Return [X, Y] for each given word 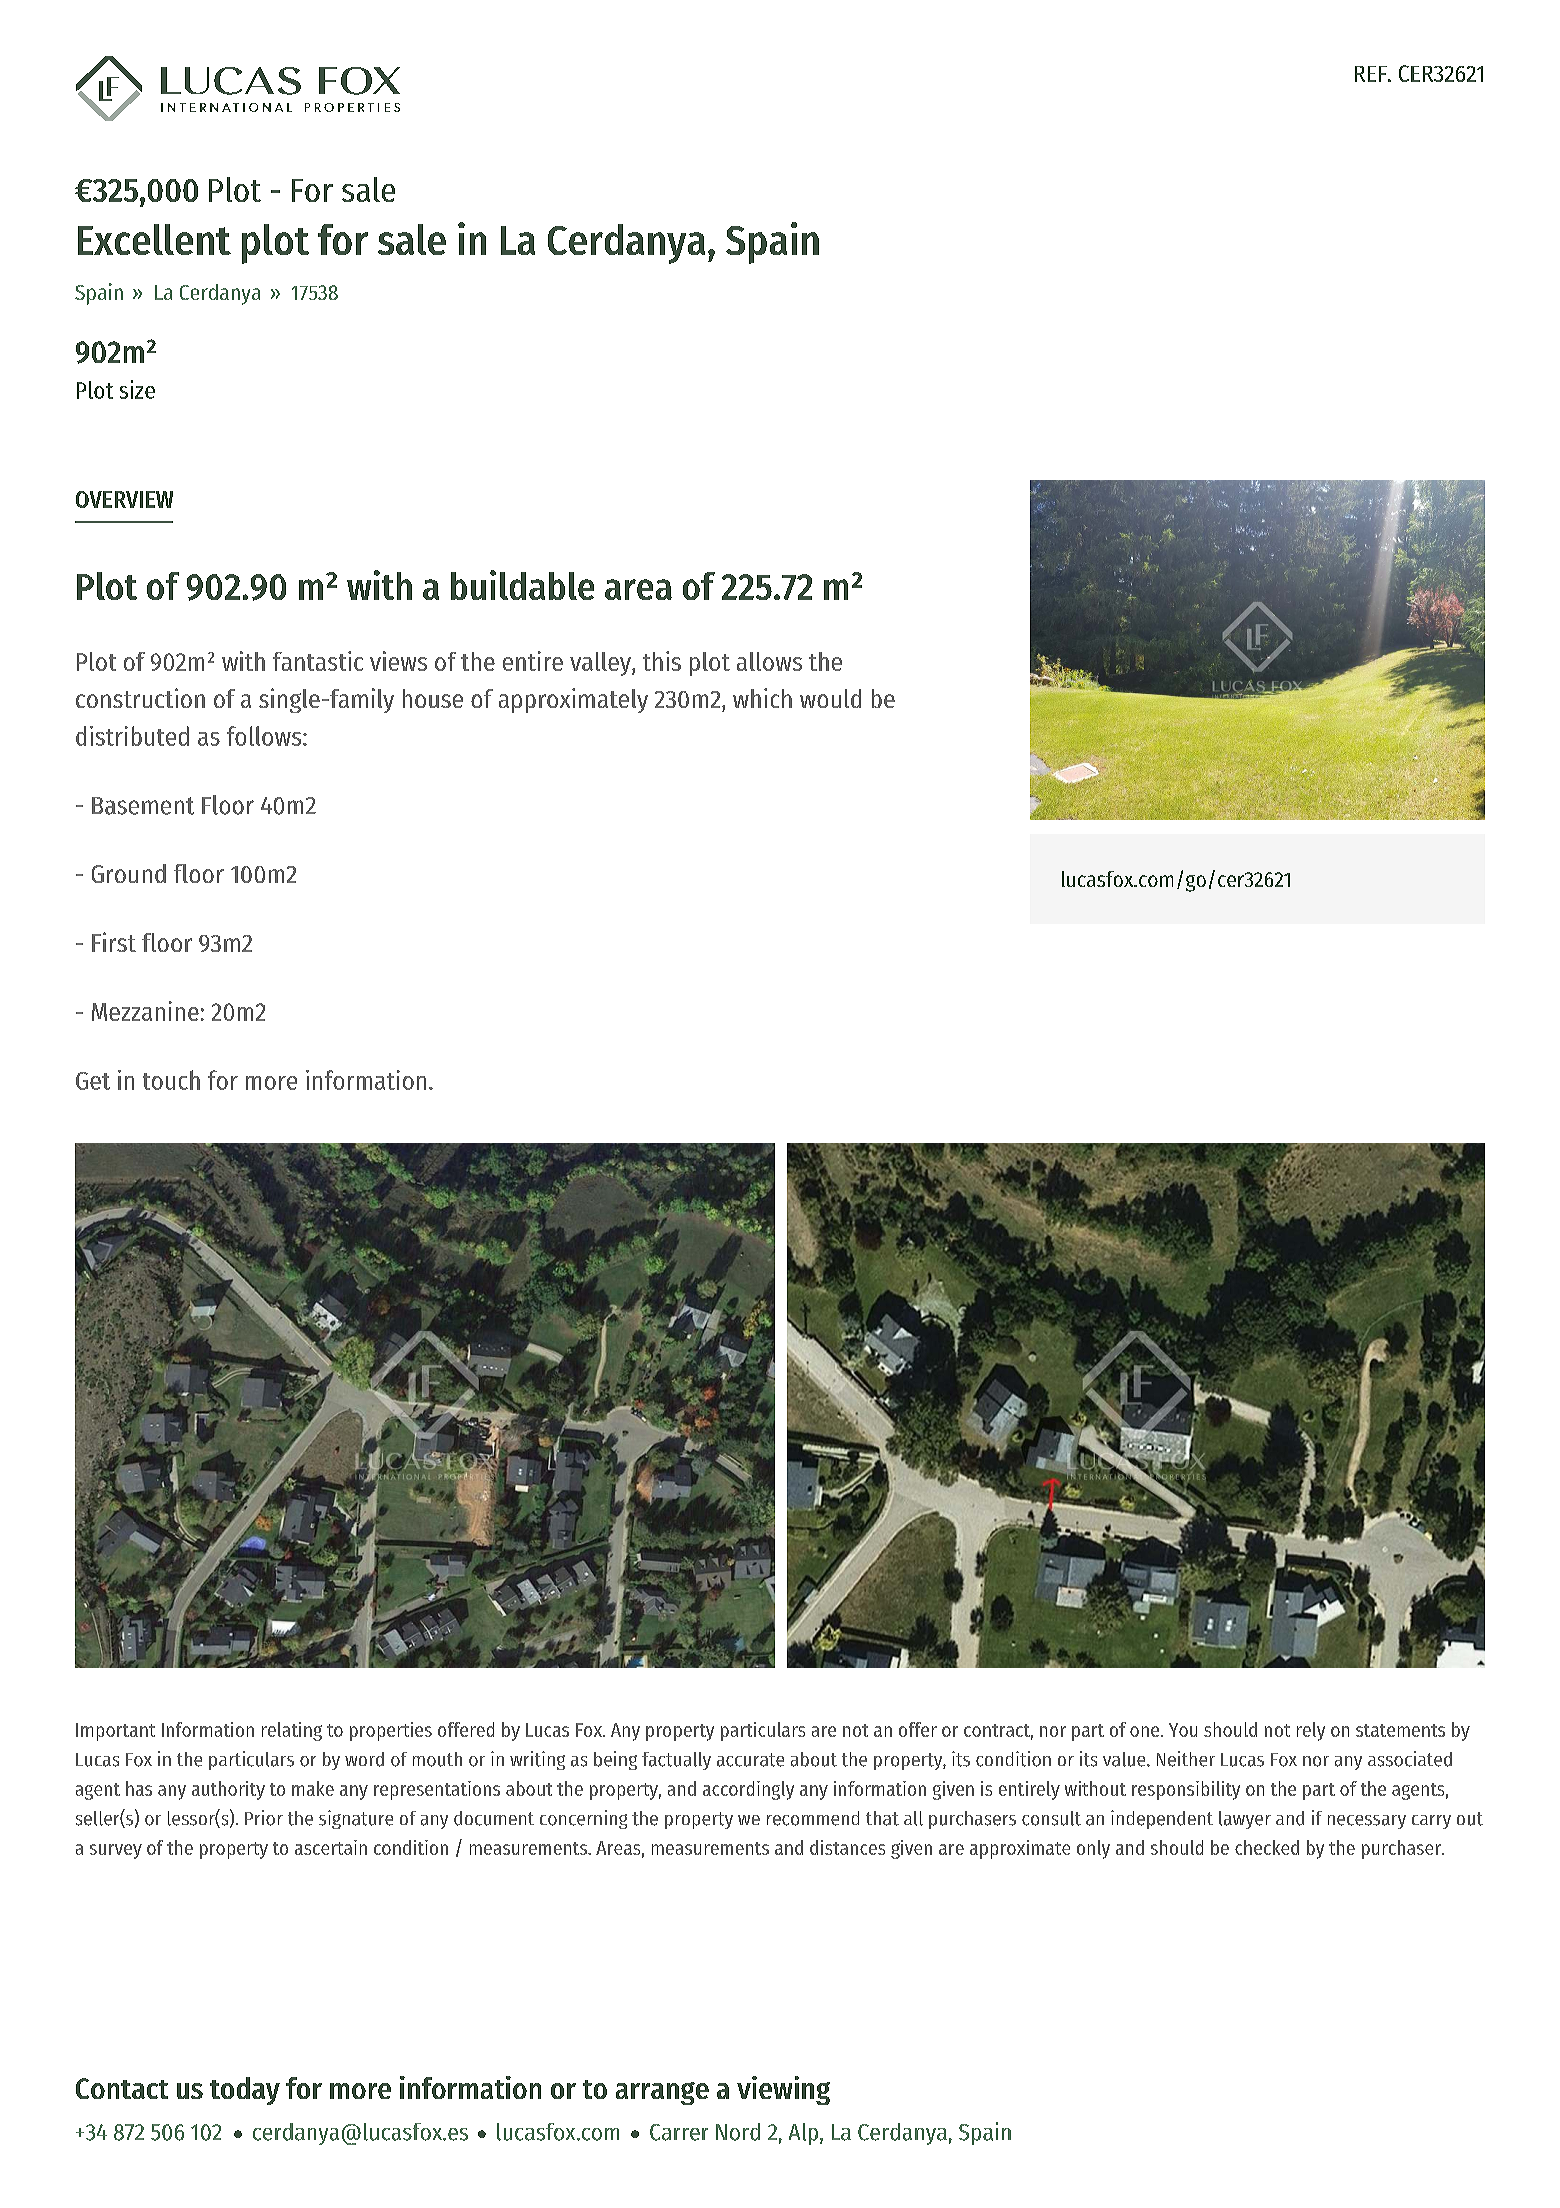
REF [1372, 74]
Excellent [154, 239]
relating [292, 1731]
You [1183, 1730]
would [830, 698]
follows [265, 736]
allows [769, 661]
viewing [783, 2090]
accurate [750, 1760]
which [762, 698]
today [245, 2091]
